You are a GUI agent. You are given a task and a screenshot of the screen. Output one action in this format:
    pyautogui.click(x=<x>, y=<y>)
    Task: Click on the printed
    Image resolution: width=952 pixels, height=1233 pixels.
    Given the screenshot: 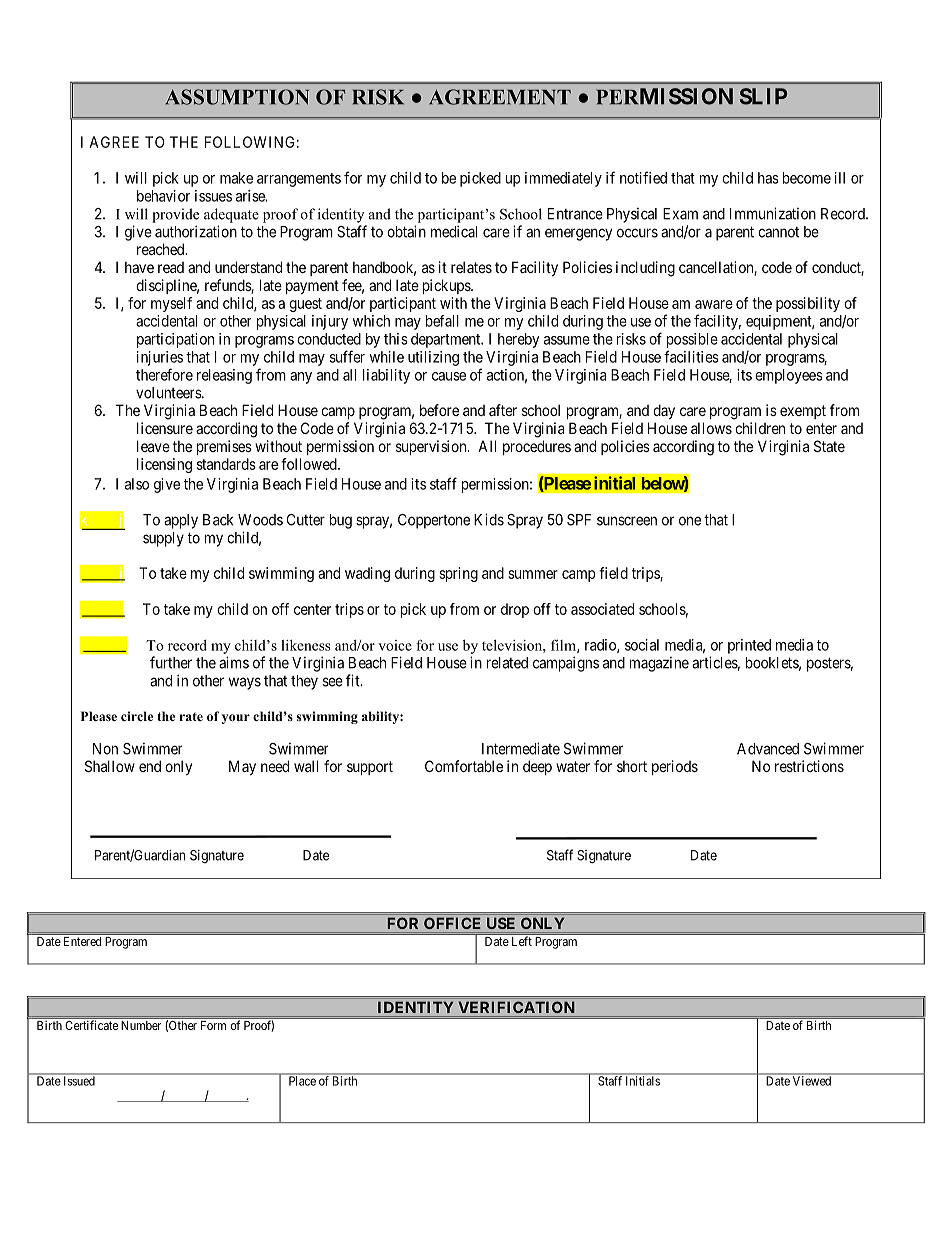 What is the action you would take?
    pyautogui.click(x=749, y=646)
